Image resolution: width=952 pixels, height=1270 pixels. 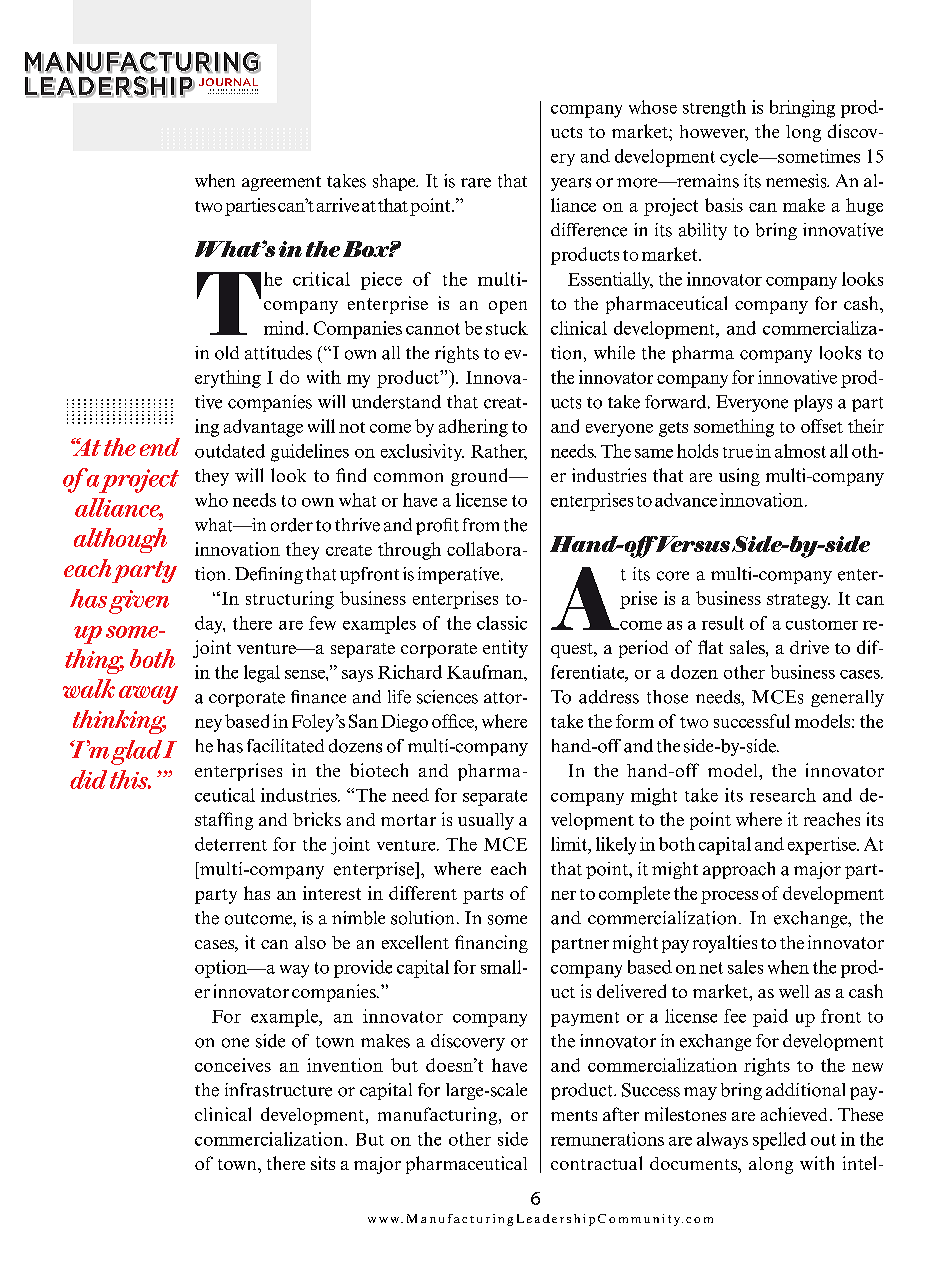 I want to click on approach, so click(x=739, y=870).
